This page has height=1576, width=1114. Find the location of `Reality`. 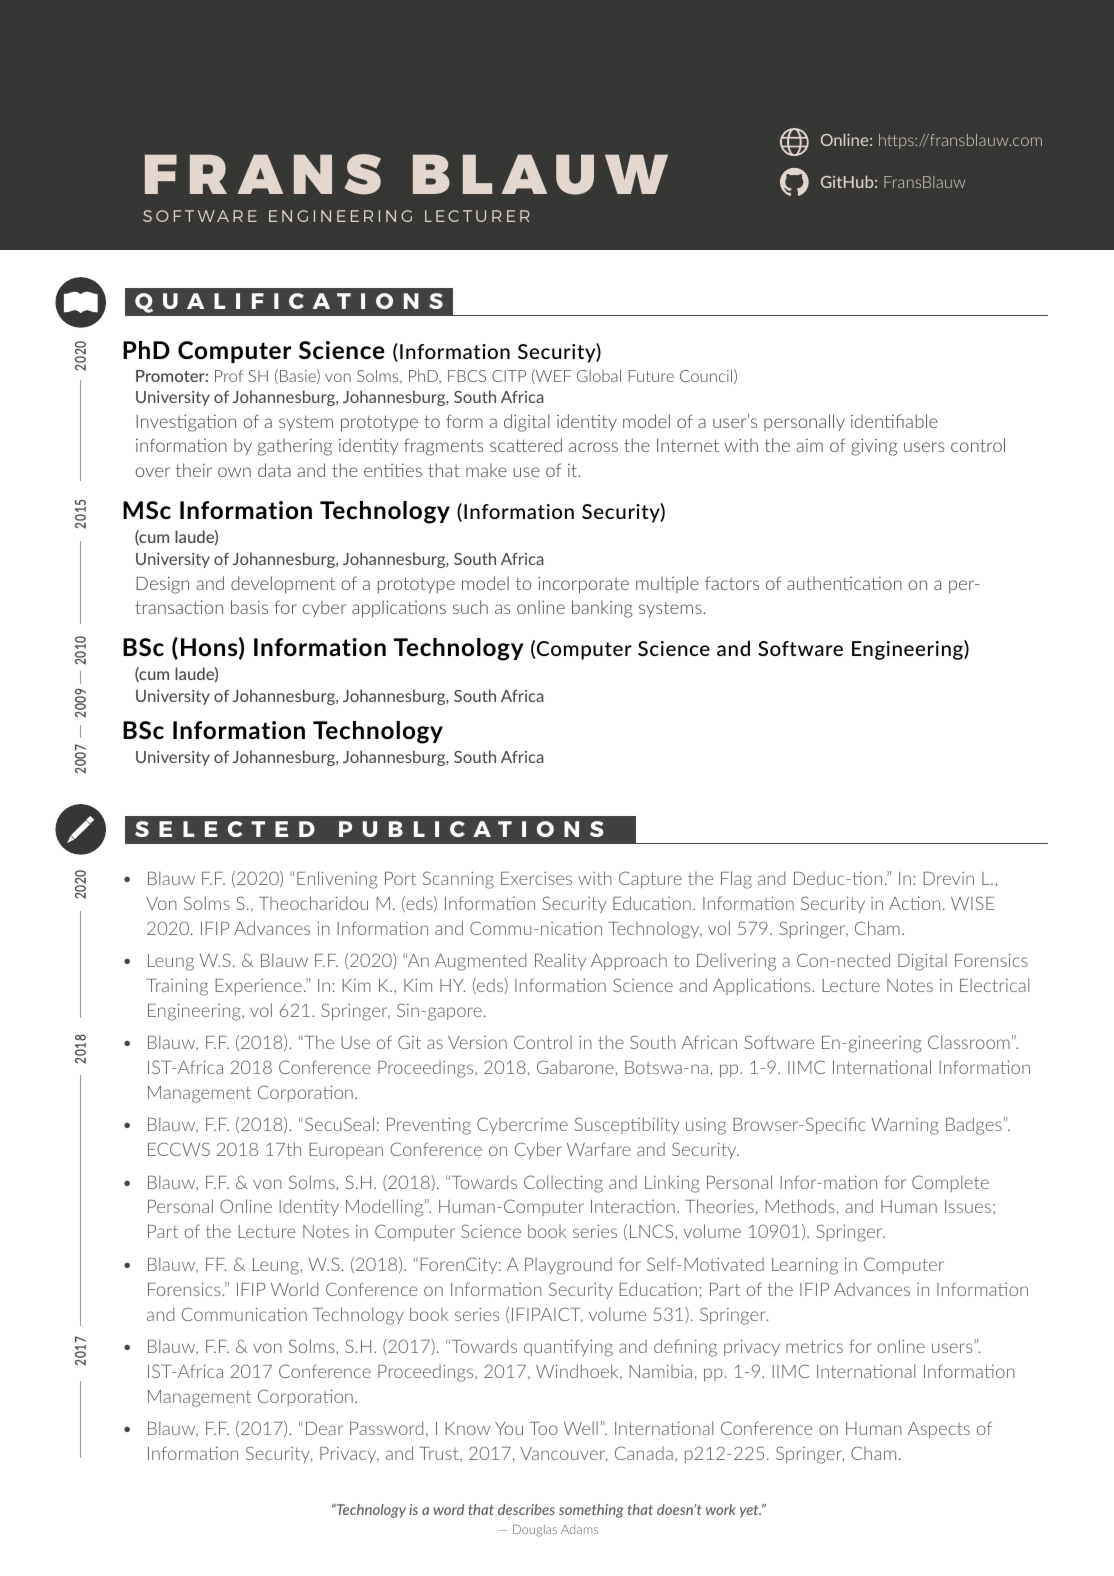

Reality is located at coordinates (560, 961).
